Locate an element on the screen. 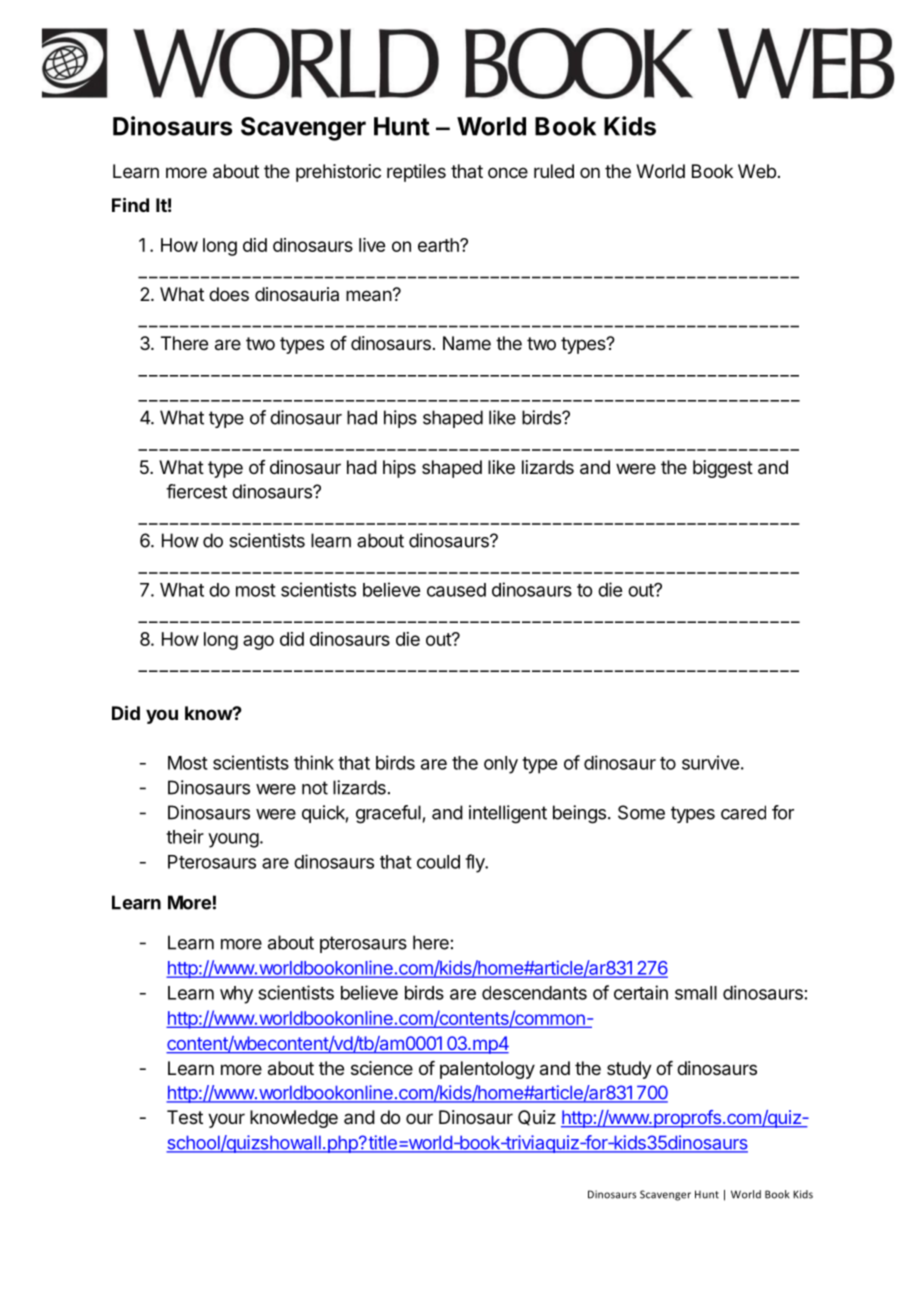 This screenshot has height=1308, width=924. young is located at coordinates (233, 840).
